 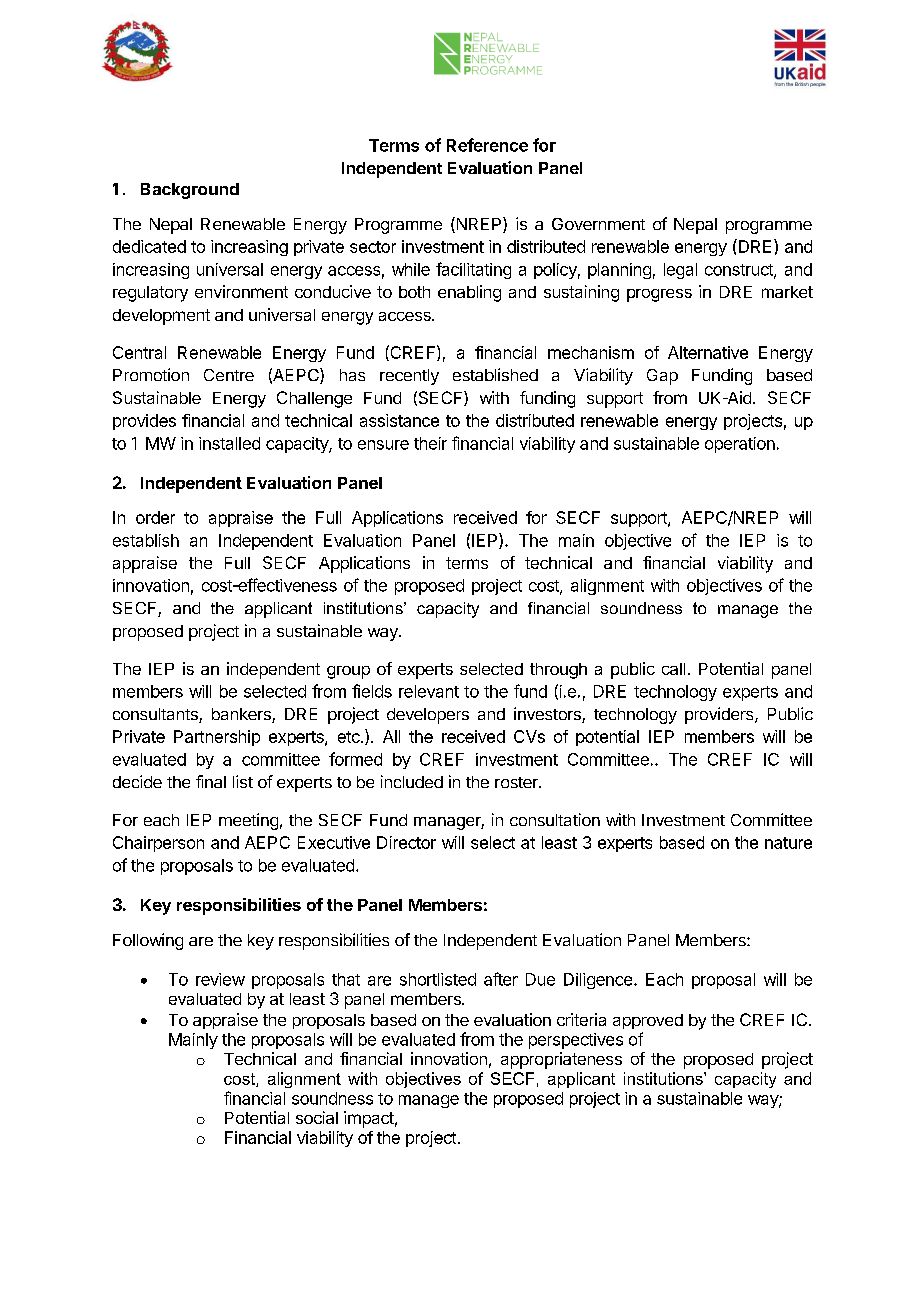 I want to click on relevant, so click(x=429, y=691).
